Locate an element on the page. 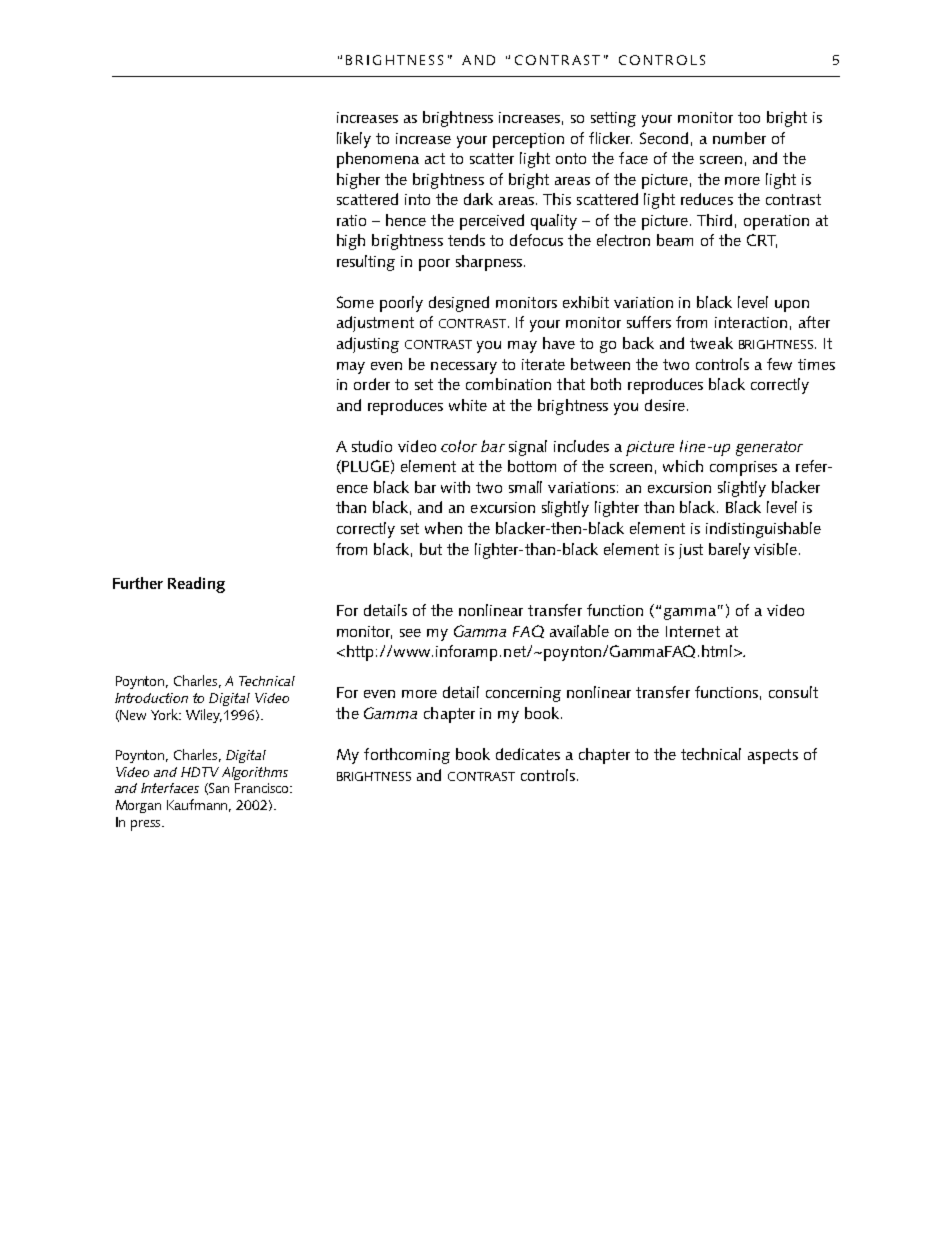  comprises is located at coordinates (743, 468).
